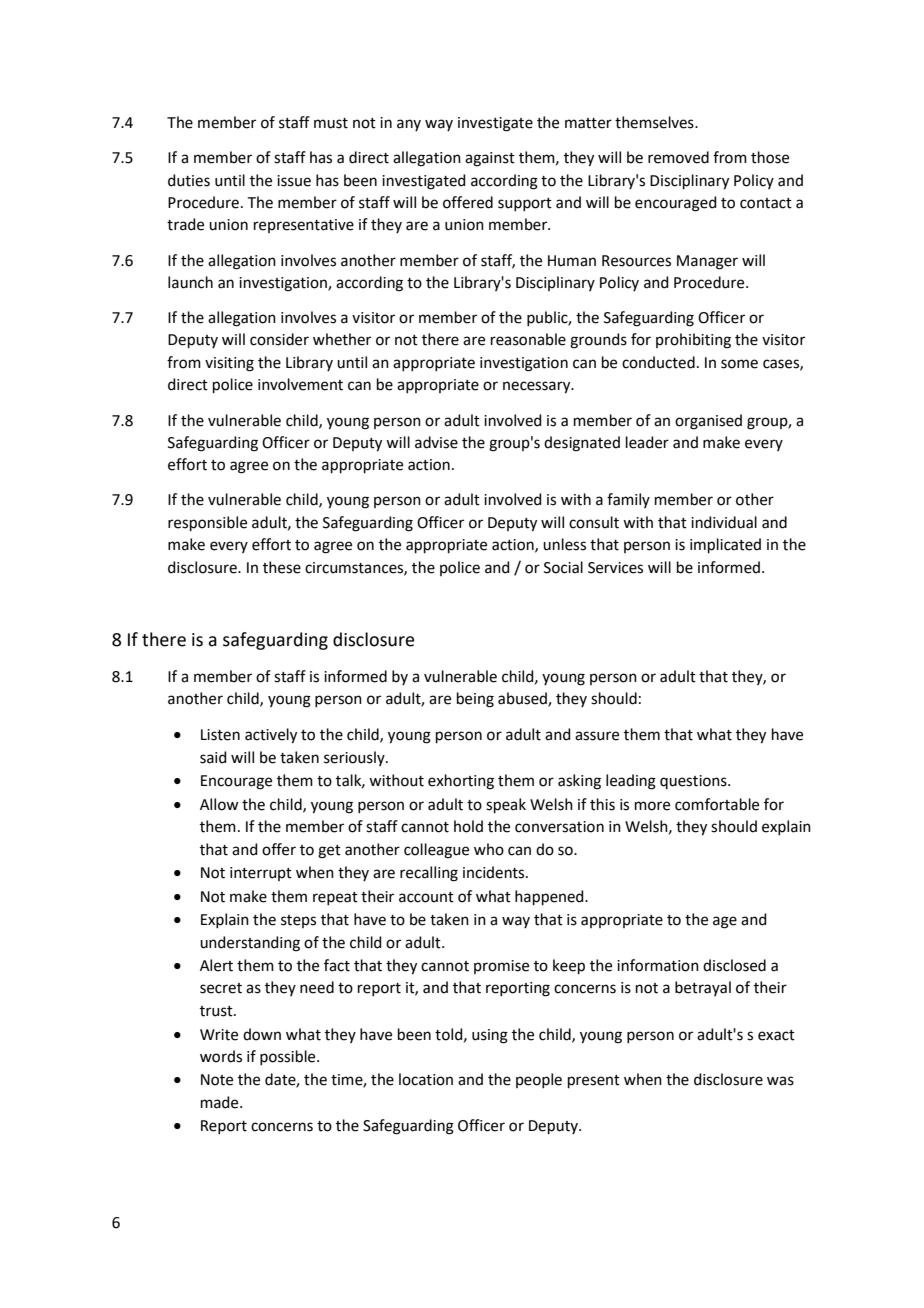  I want to click on some, so click(739, 364).
